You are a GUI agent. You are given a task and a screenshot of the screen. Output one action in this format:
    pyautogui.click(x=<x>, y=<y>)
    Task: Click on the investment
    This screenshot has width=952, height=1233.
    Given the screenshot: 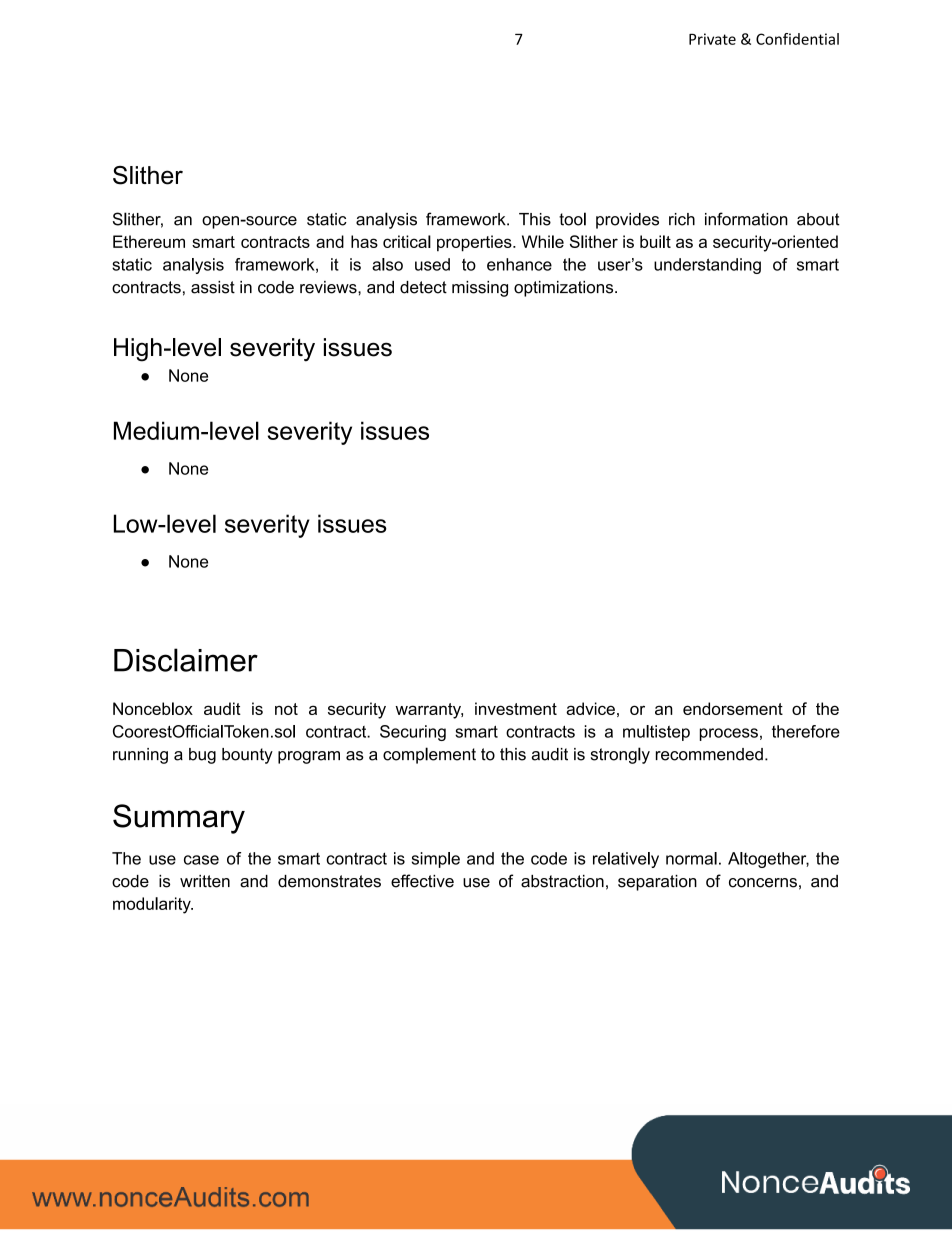 What is the action you would take?
    pyautogui.click(x=516, y=708)
